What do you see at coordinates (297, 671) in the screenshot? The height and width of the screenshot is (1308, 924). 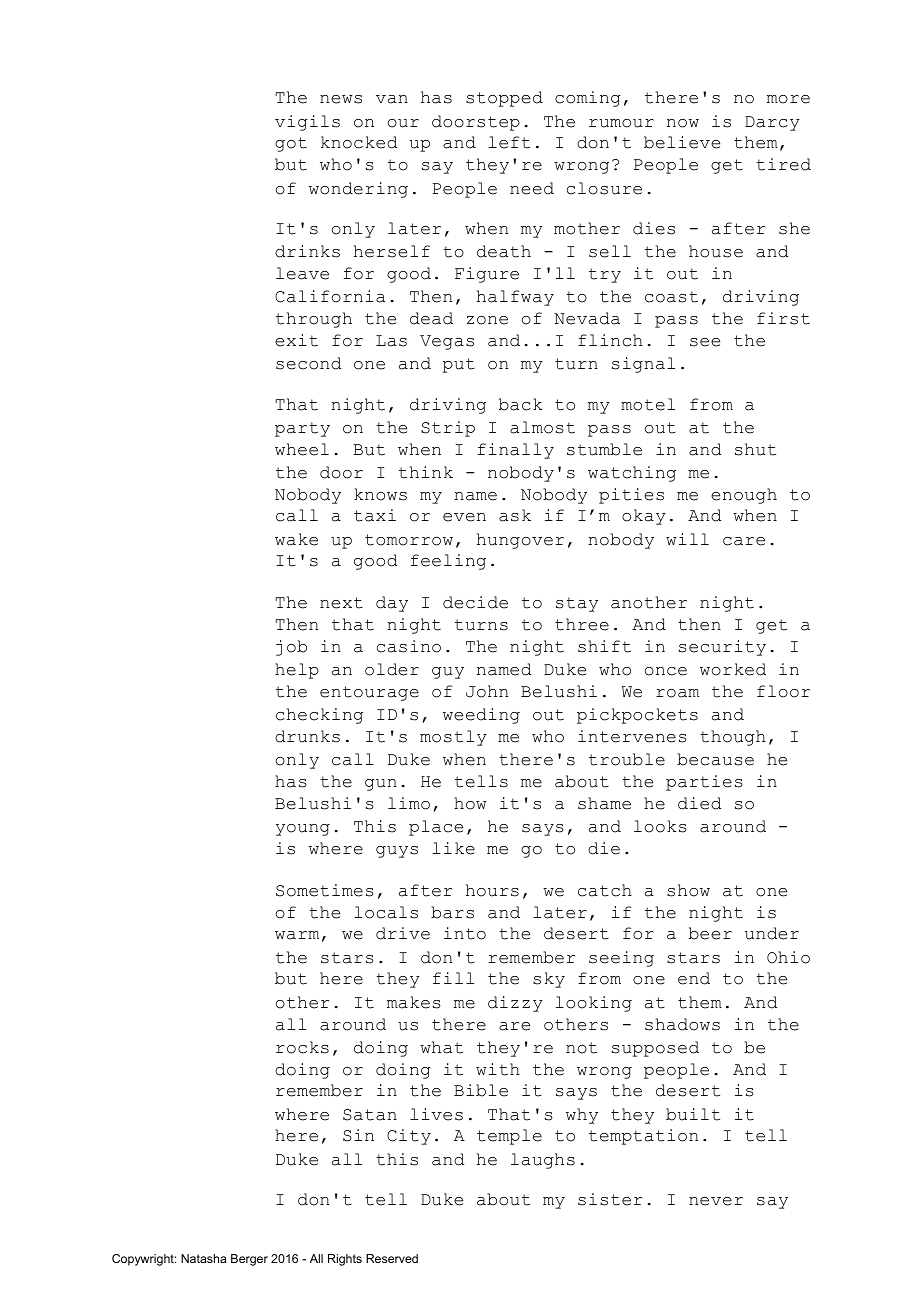 I see `help` at bounding box center [297, 671].
